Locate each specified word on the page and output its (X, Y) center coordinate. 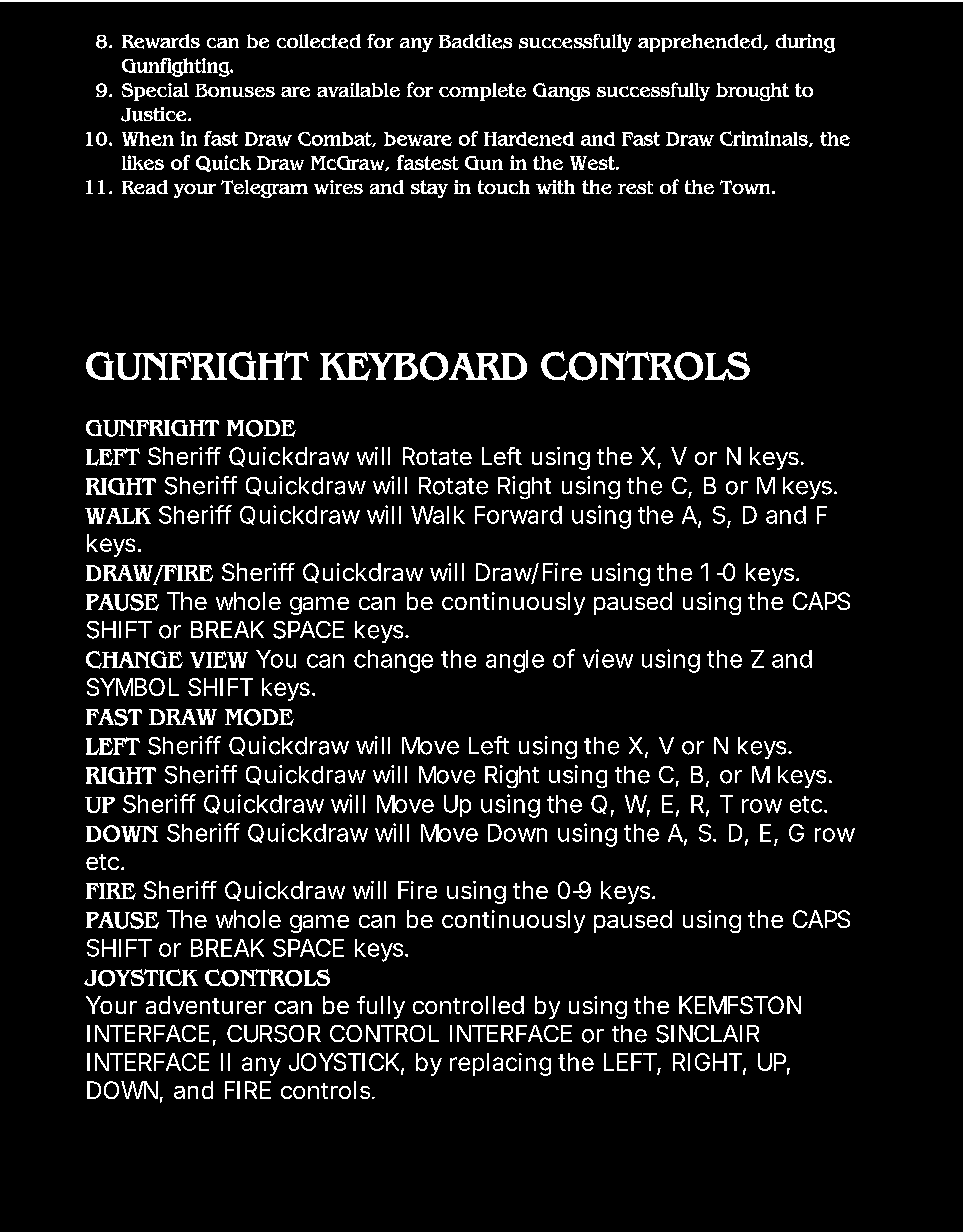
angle (515, 661)
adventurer (206, 1005)
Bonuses (235, 90)
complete (482, 92)
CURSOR (274, 1034)
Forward (518, 515)
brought (752, 92)
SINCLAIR (707, 1034)
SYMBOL (133, 687)
